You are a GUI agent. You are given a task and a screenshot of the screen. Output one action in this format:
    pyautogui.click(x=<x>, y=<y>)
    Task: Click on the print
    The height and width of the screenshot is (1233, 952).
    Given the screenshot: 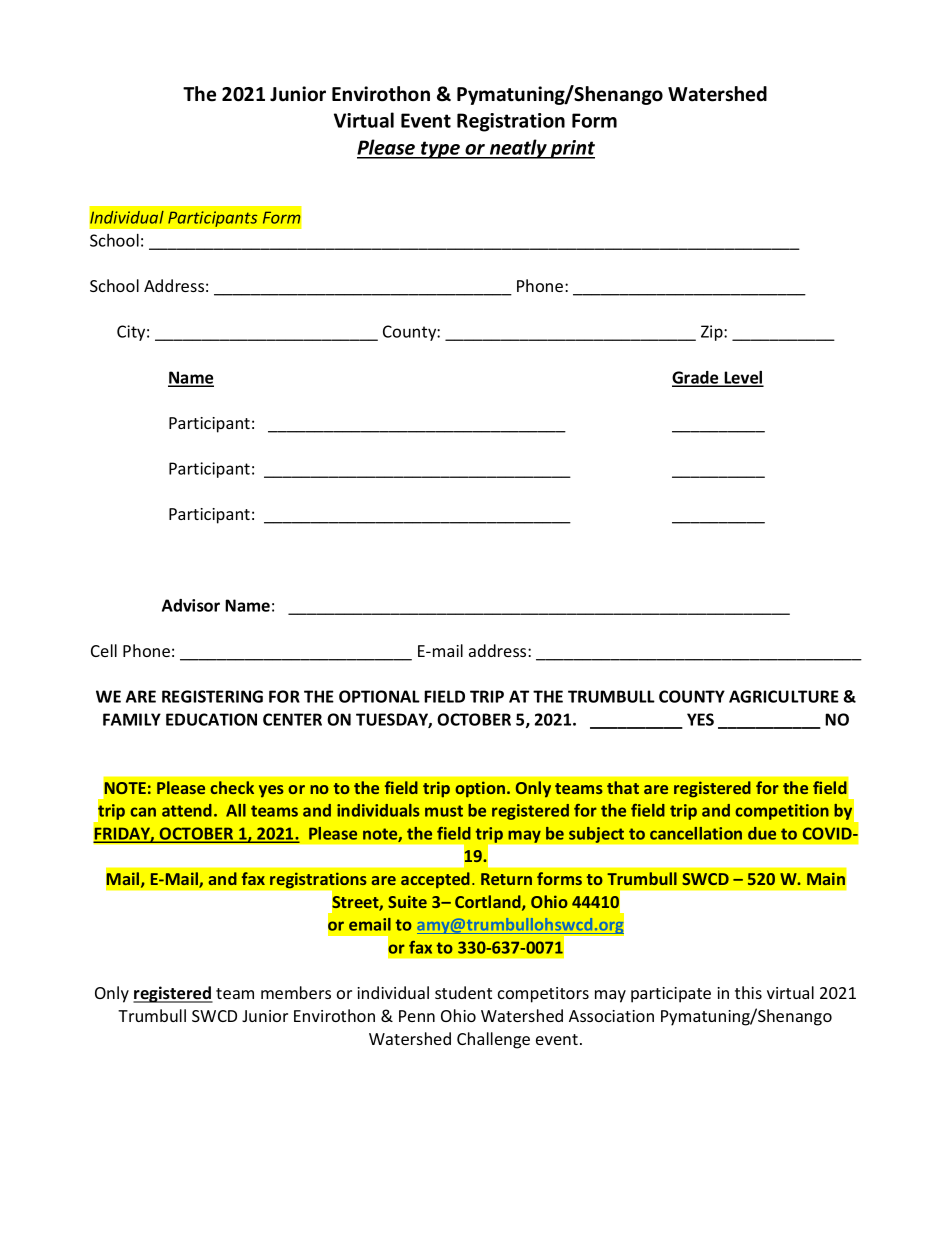 What is the action you would take?
    pyautogui.click(x=571, y=149)
